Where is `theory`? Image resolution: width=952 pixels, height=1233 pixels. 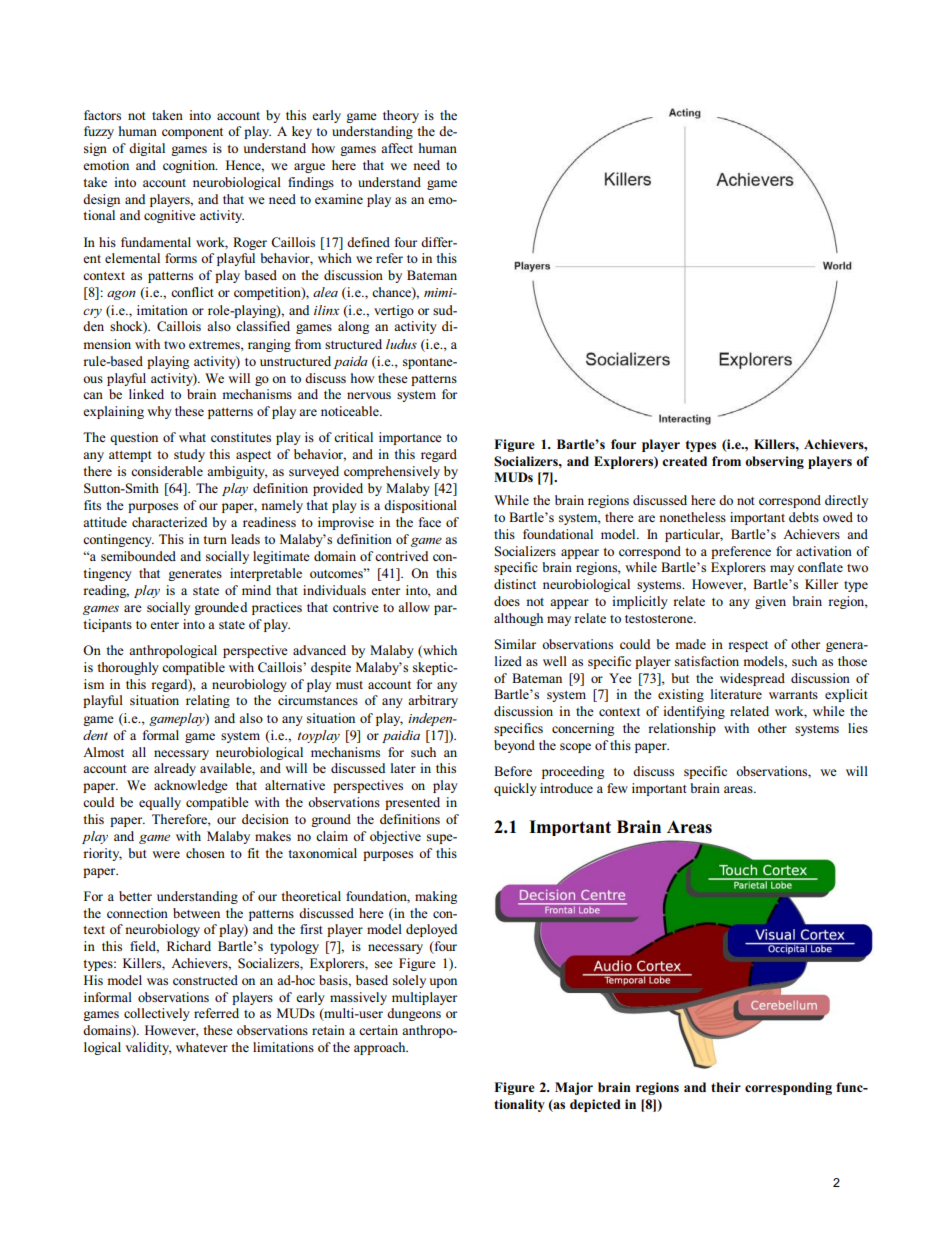
theory is located at coordinates (401, 116).
